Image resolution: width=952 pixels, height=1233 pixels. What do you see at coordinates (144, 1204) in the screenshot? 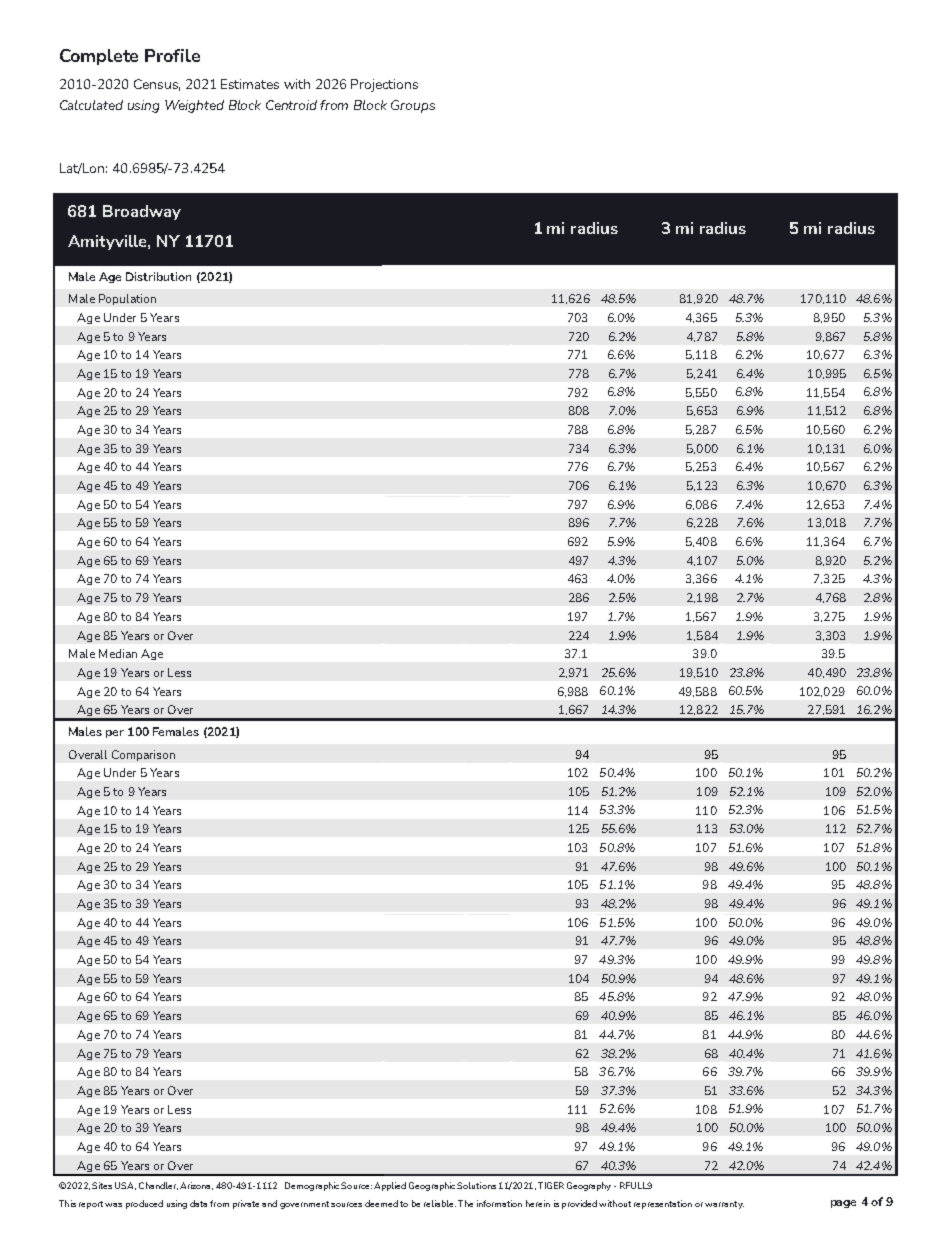
I see `produced` at bounding box center [144, 1204].
